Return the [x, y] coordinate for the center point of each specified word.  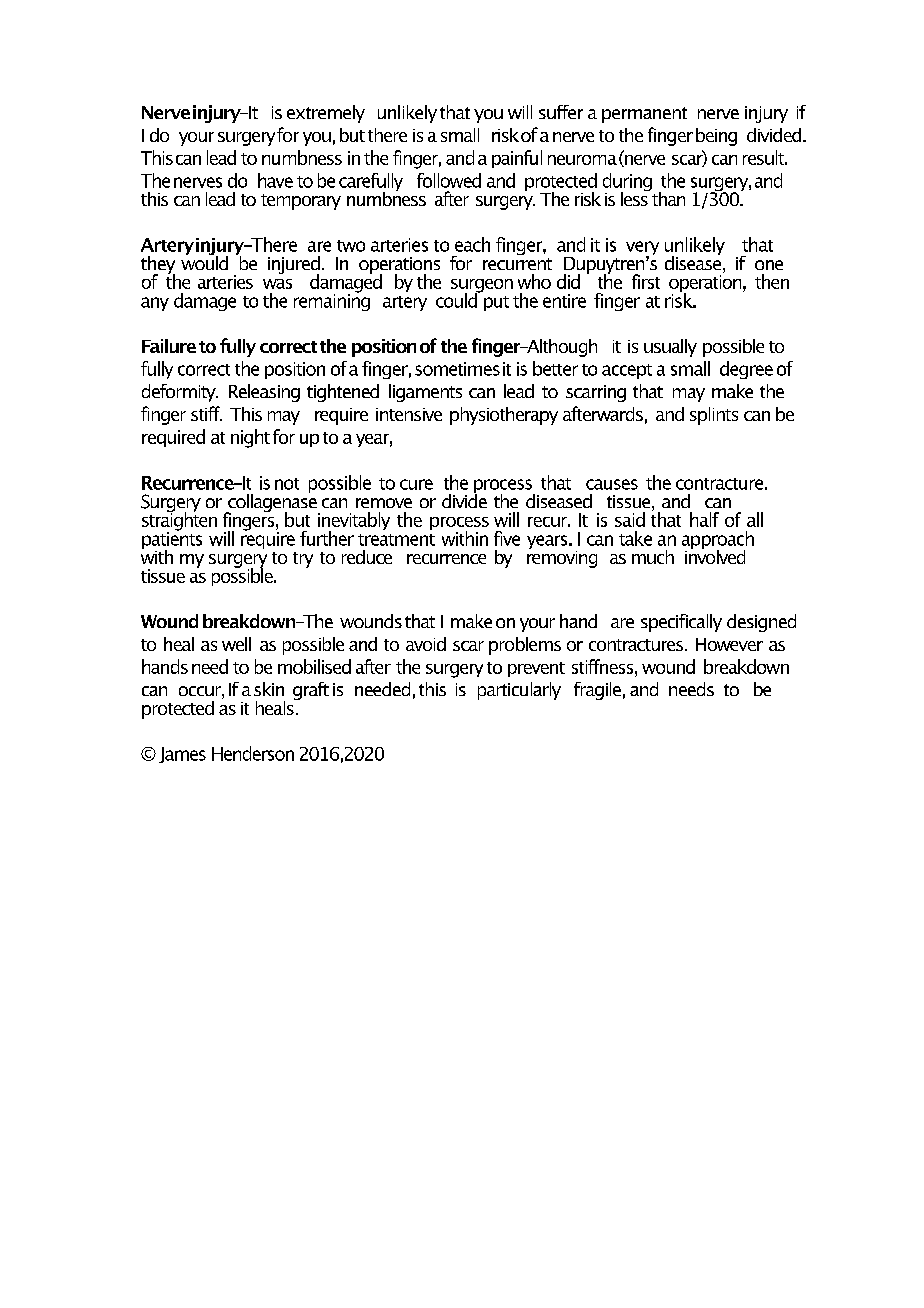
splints [714, 416]
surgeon [482, 287]
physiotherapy [504, 416]
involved [715, 555]
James [182, 755]
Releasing [264, 393]
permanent [644, 115]
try [303, 560]
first [646, 281]
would [204, 261]
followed [449, 180]
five [507, 538]
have [275, 180]
